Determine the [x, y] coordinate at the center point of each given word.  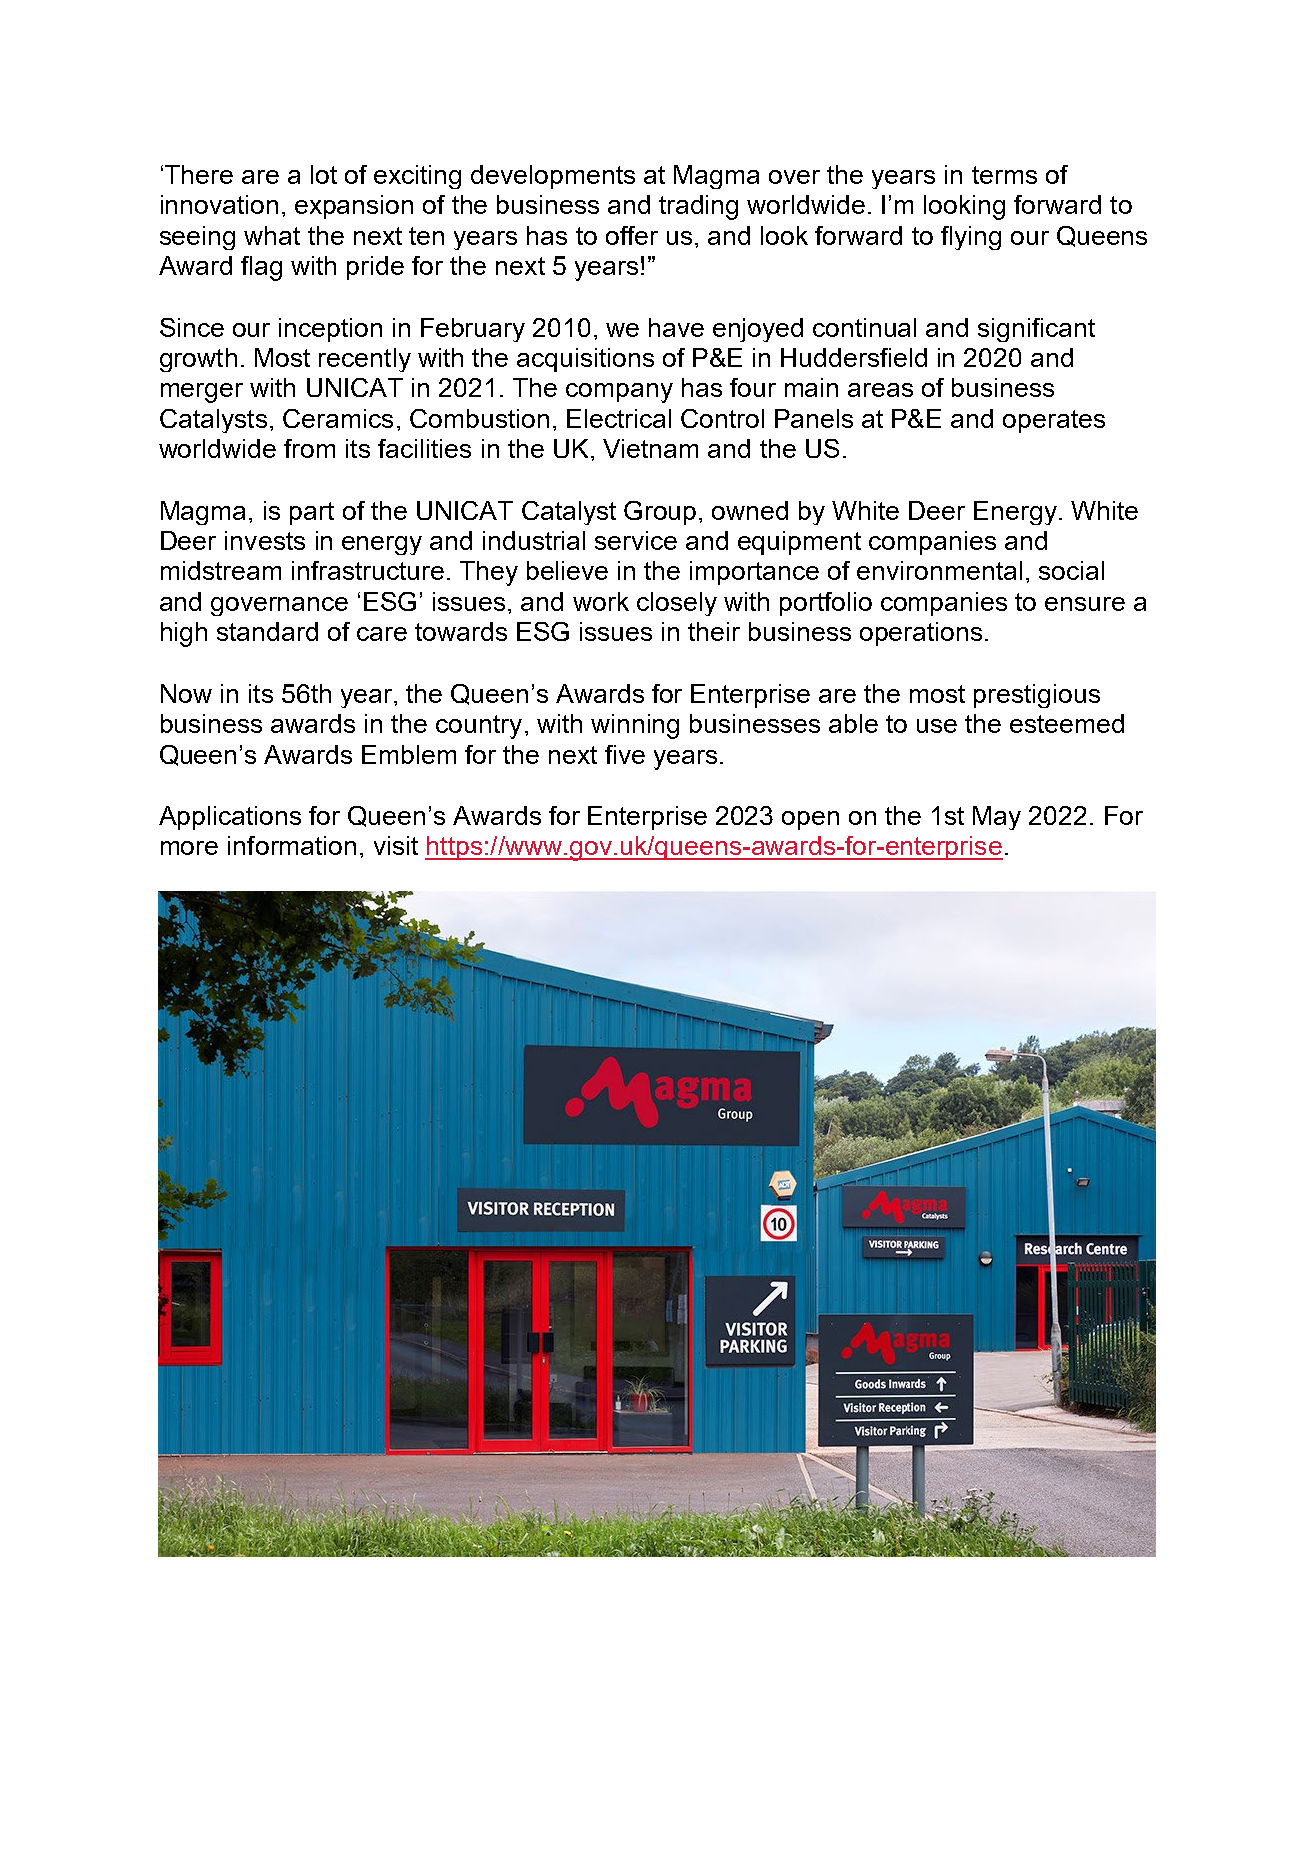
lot [324, 174]
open [810, 820]
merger [202, 393]
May [997, 818]
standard [267, 631]
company [619, 393]
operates [1054, 421]
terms [1004, 175]
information [292, 845]
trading [698, 207]
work [601, 601]
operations [921, 634]
